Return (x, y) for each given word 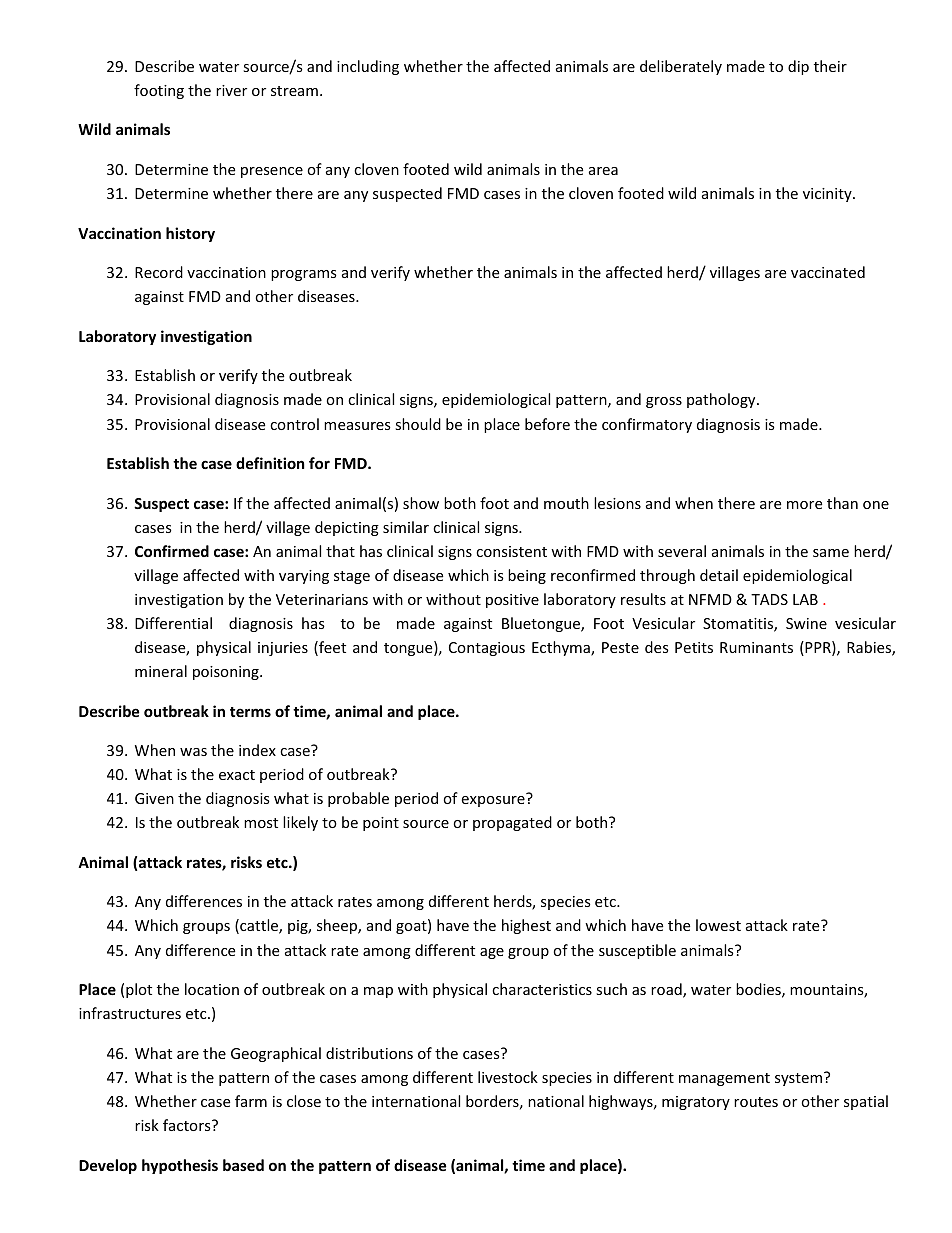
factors (188, 1125)
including (368, 67)
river (231, 90)
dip (798, 67)
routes (756, 1102)
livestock (508, 1077)
